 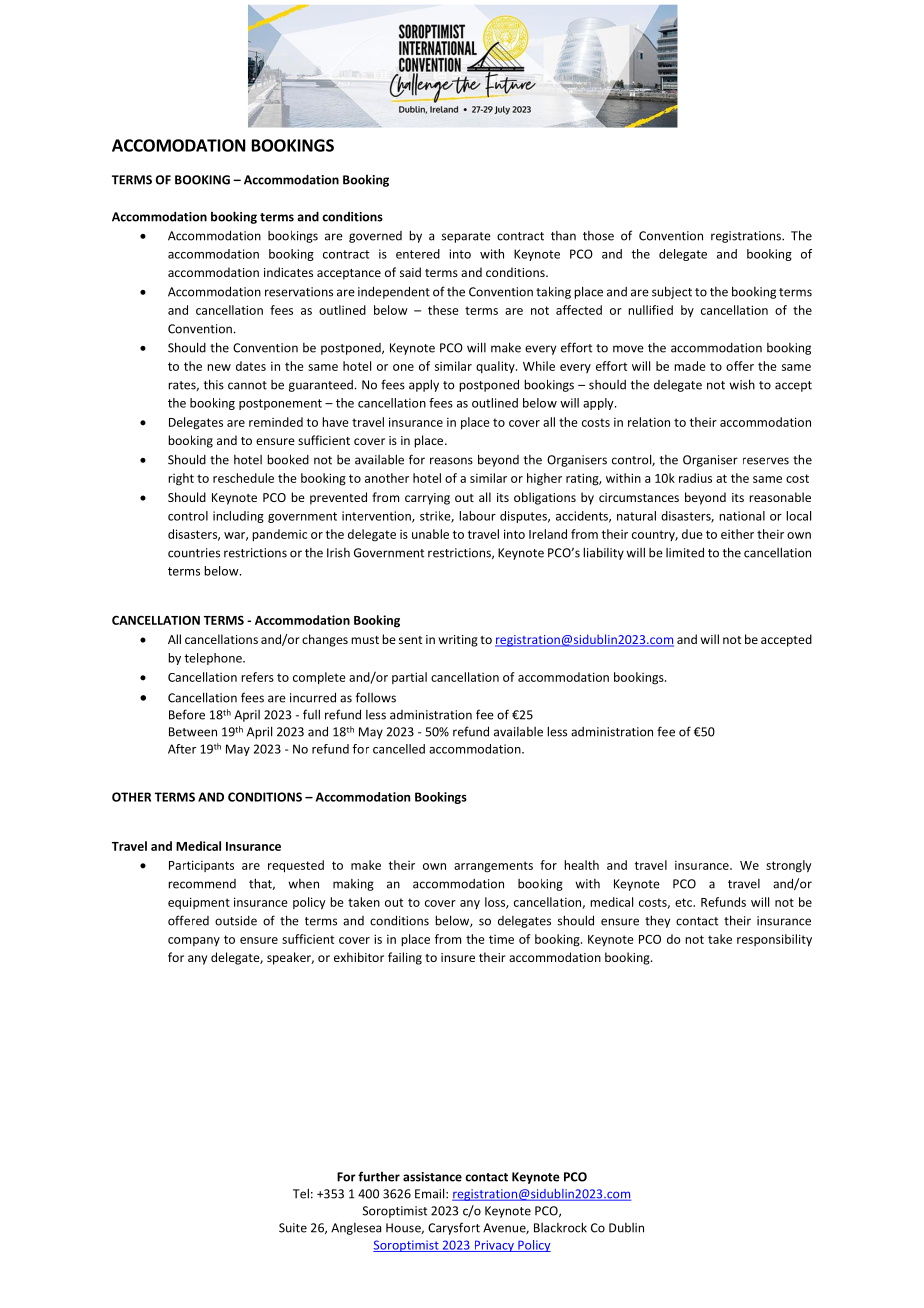 What do you see at coordinates (257, 677) in the screenshot?
I see `refers` at bounding box center [257, 677].
